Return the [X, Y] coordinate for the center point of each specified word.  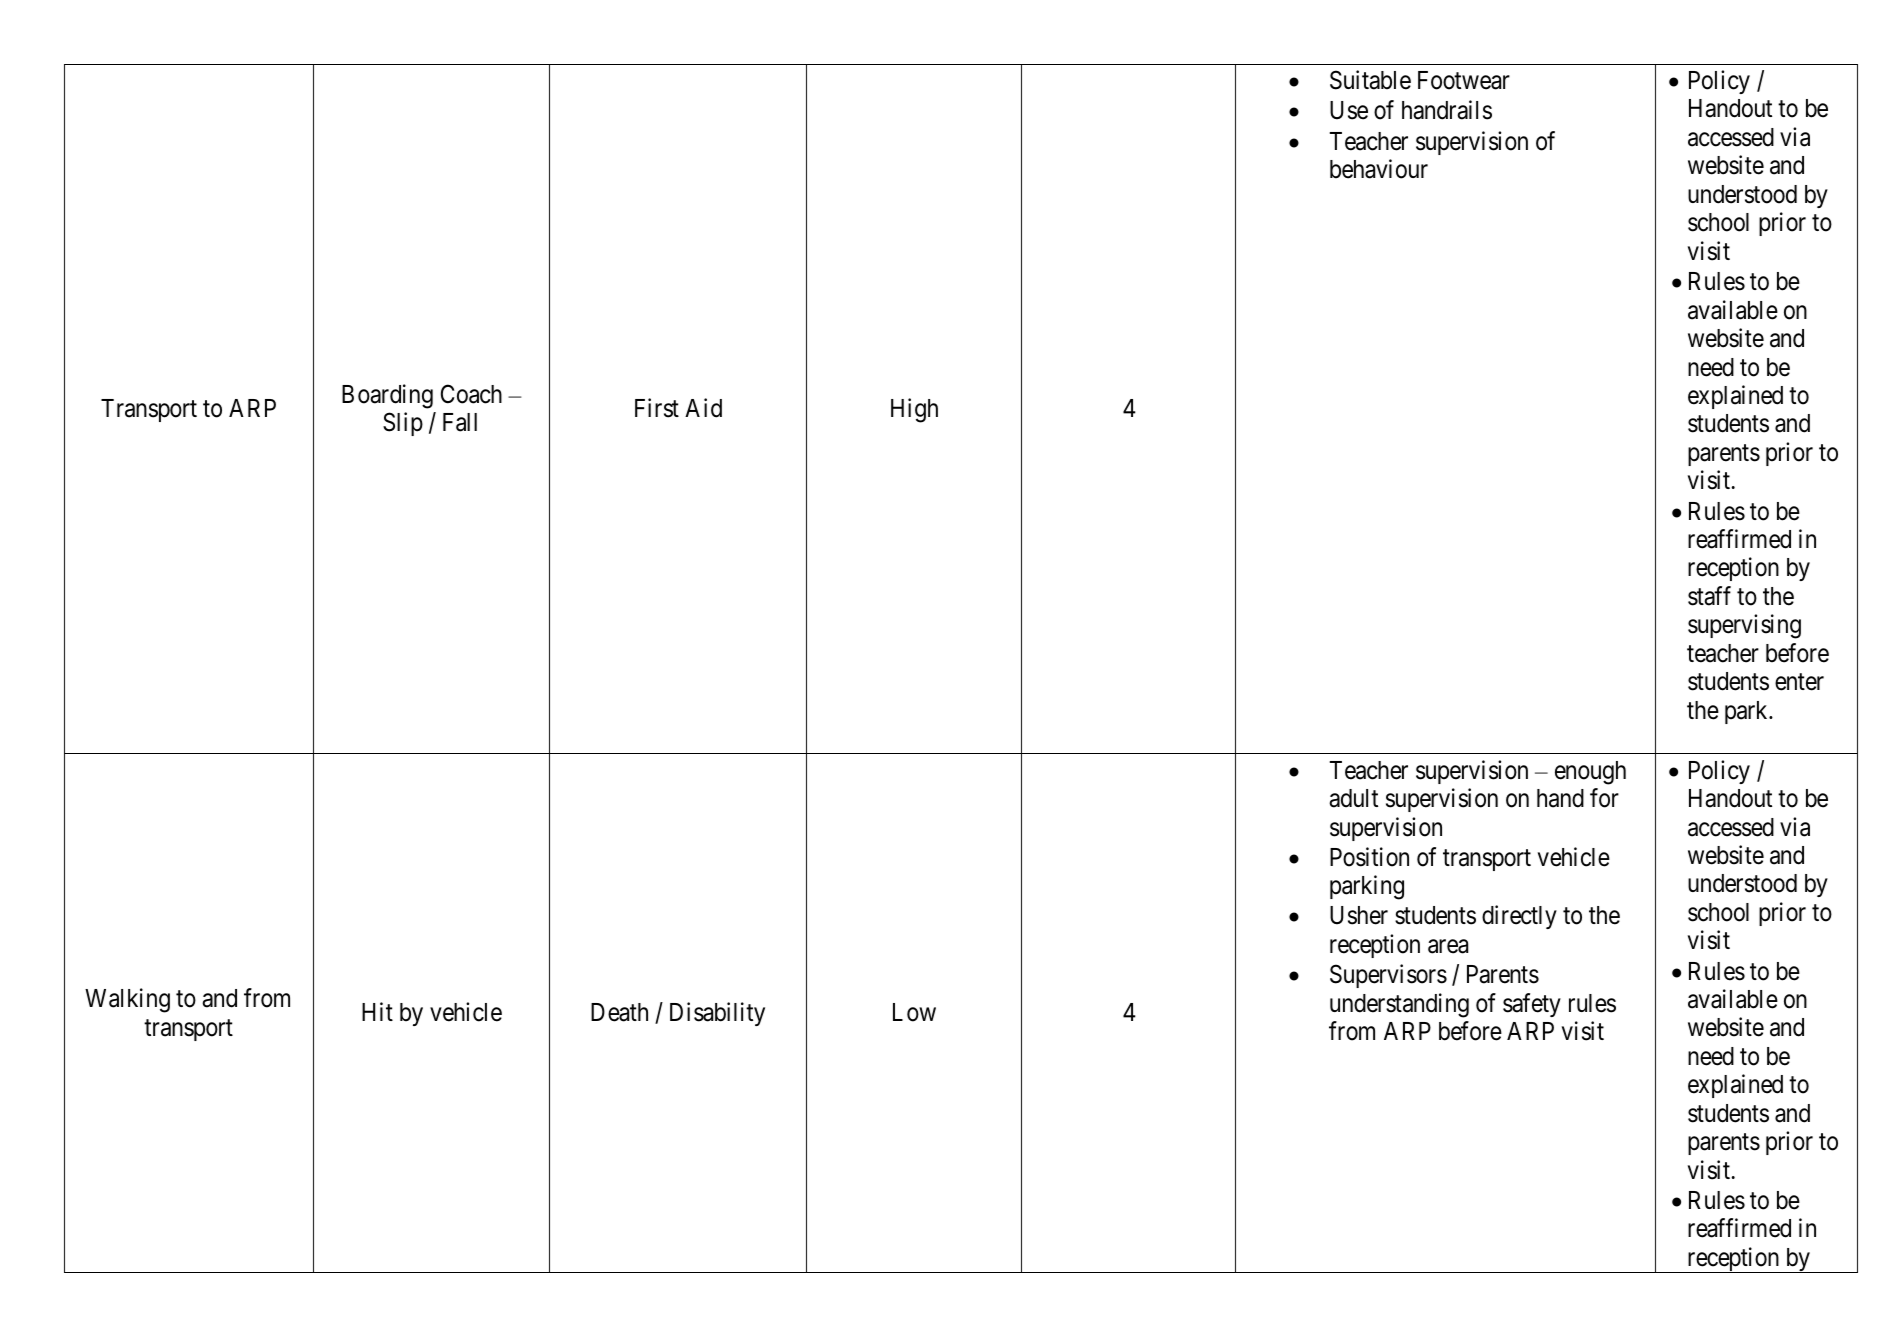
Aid [703, 408]
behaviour [1379, 169]
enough [1590, 773]
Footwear [1464, 80]
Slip [403, 424]
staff [1709, 596]
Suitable [1370, 80]
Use [1349, 110]
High [914, 410]
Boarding [387, 396]
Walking [127, 1000]
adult [1353, 798]
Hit [377, 1011]
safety [1532, 1005]
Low [914, 1012]
